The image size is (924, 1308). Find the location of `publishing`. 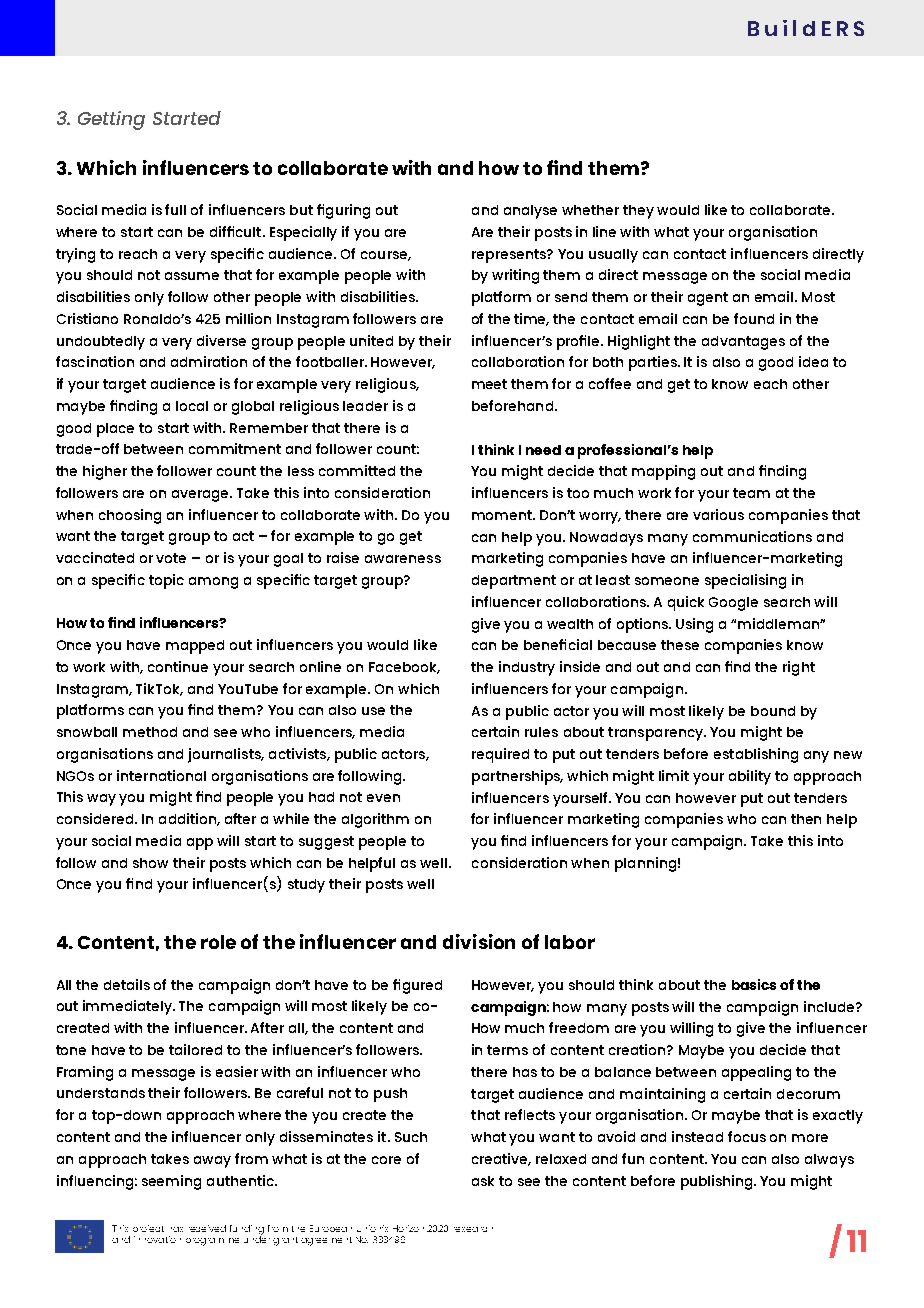

publishing is located at coordinates (718, 1182).
